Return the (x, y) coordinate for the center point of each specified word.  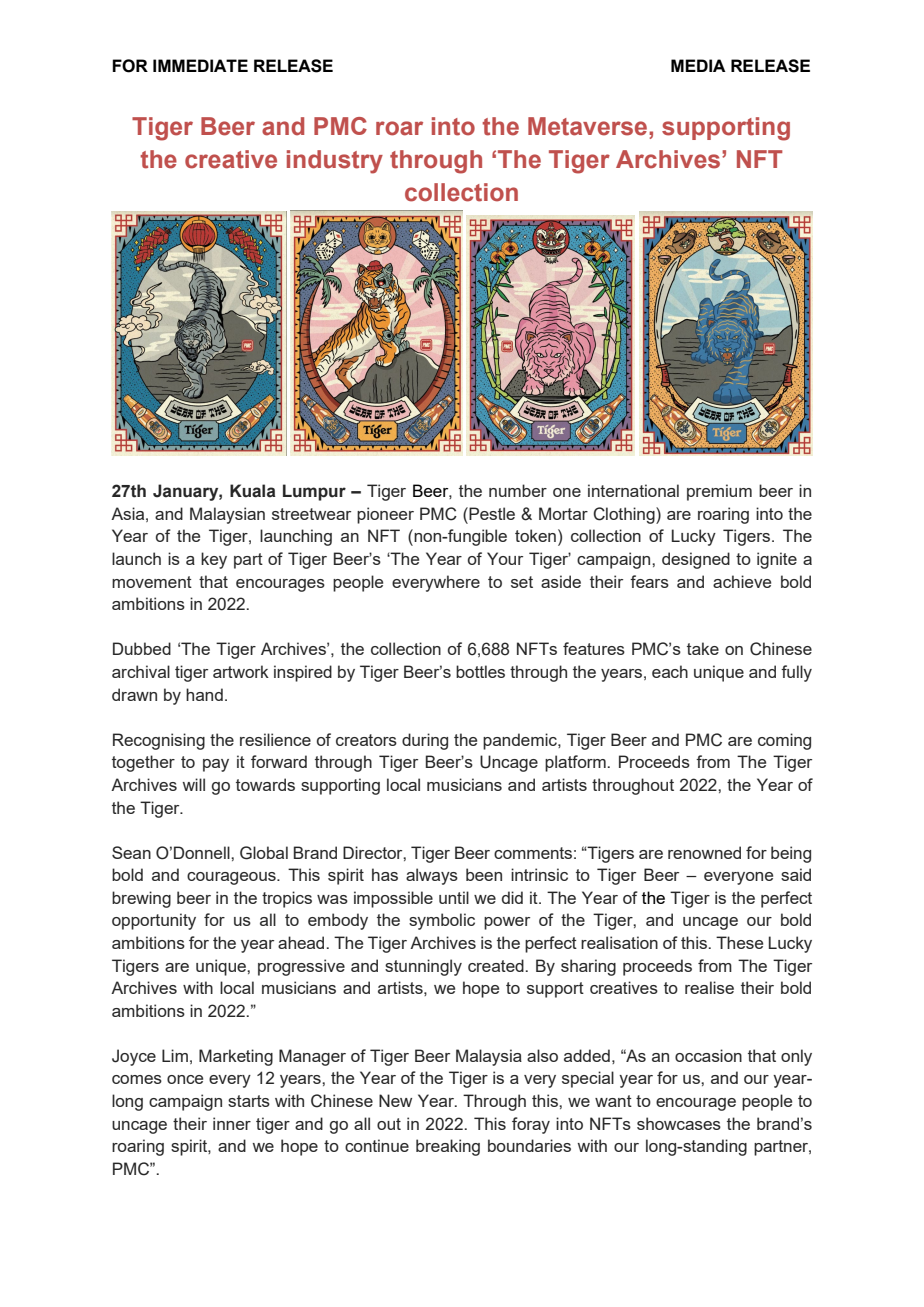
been (484, 874)
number (518, 490)
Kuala (252, 491)
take (703, 648)
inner (232, 1123)
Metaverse (589, 126)
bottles (480, 671)
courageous (232, 878)
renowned (704, 852)
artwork (241, 671)
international (633, 490)
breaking (448, 1147)
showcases (679, 1123)
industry (335, 162)
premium (719, 492)
